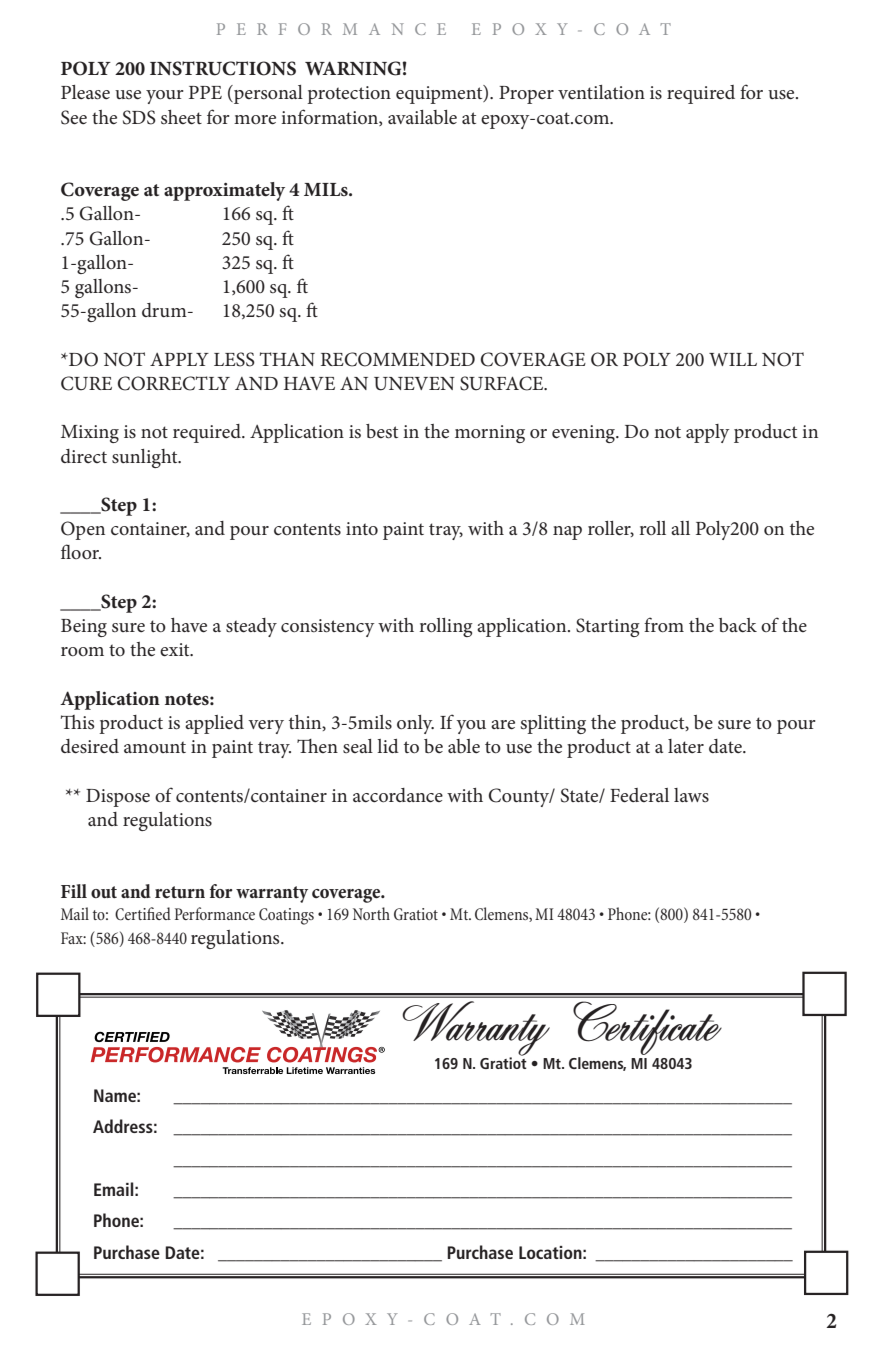 The height and width of the document is (1372, 887). I want to click on return, so click(180, 892).
